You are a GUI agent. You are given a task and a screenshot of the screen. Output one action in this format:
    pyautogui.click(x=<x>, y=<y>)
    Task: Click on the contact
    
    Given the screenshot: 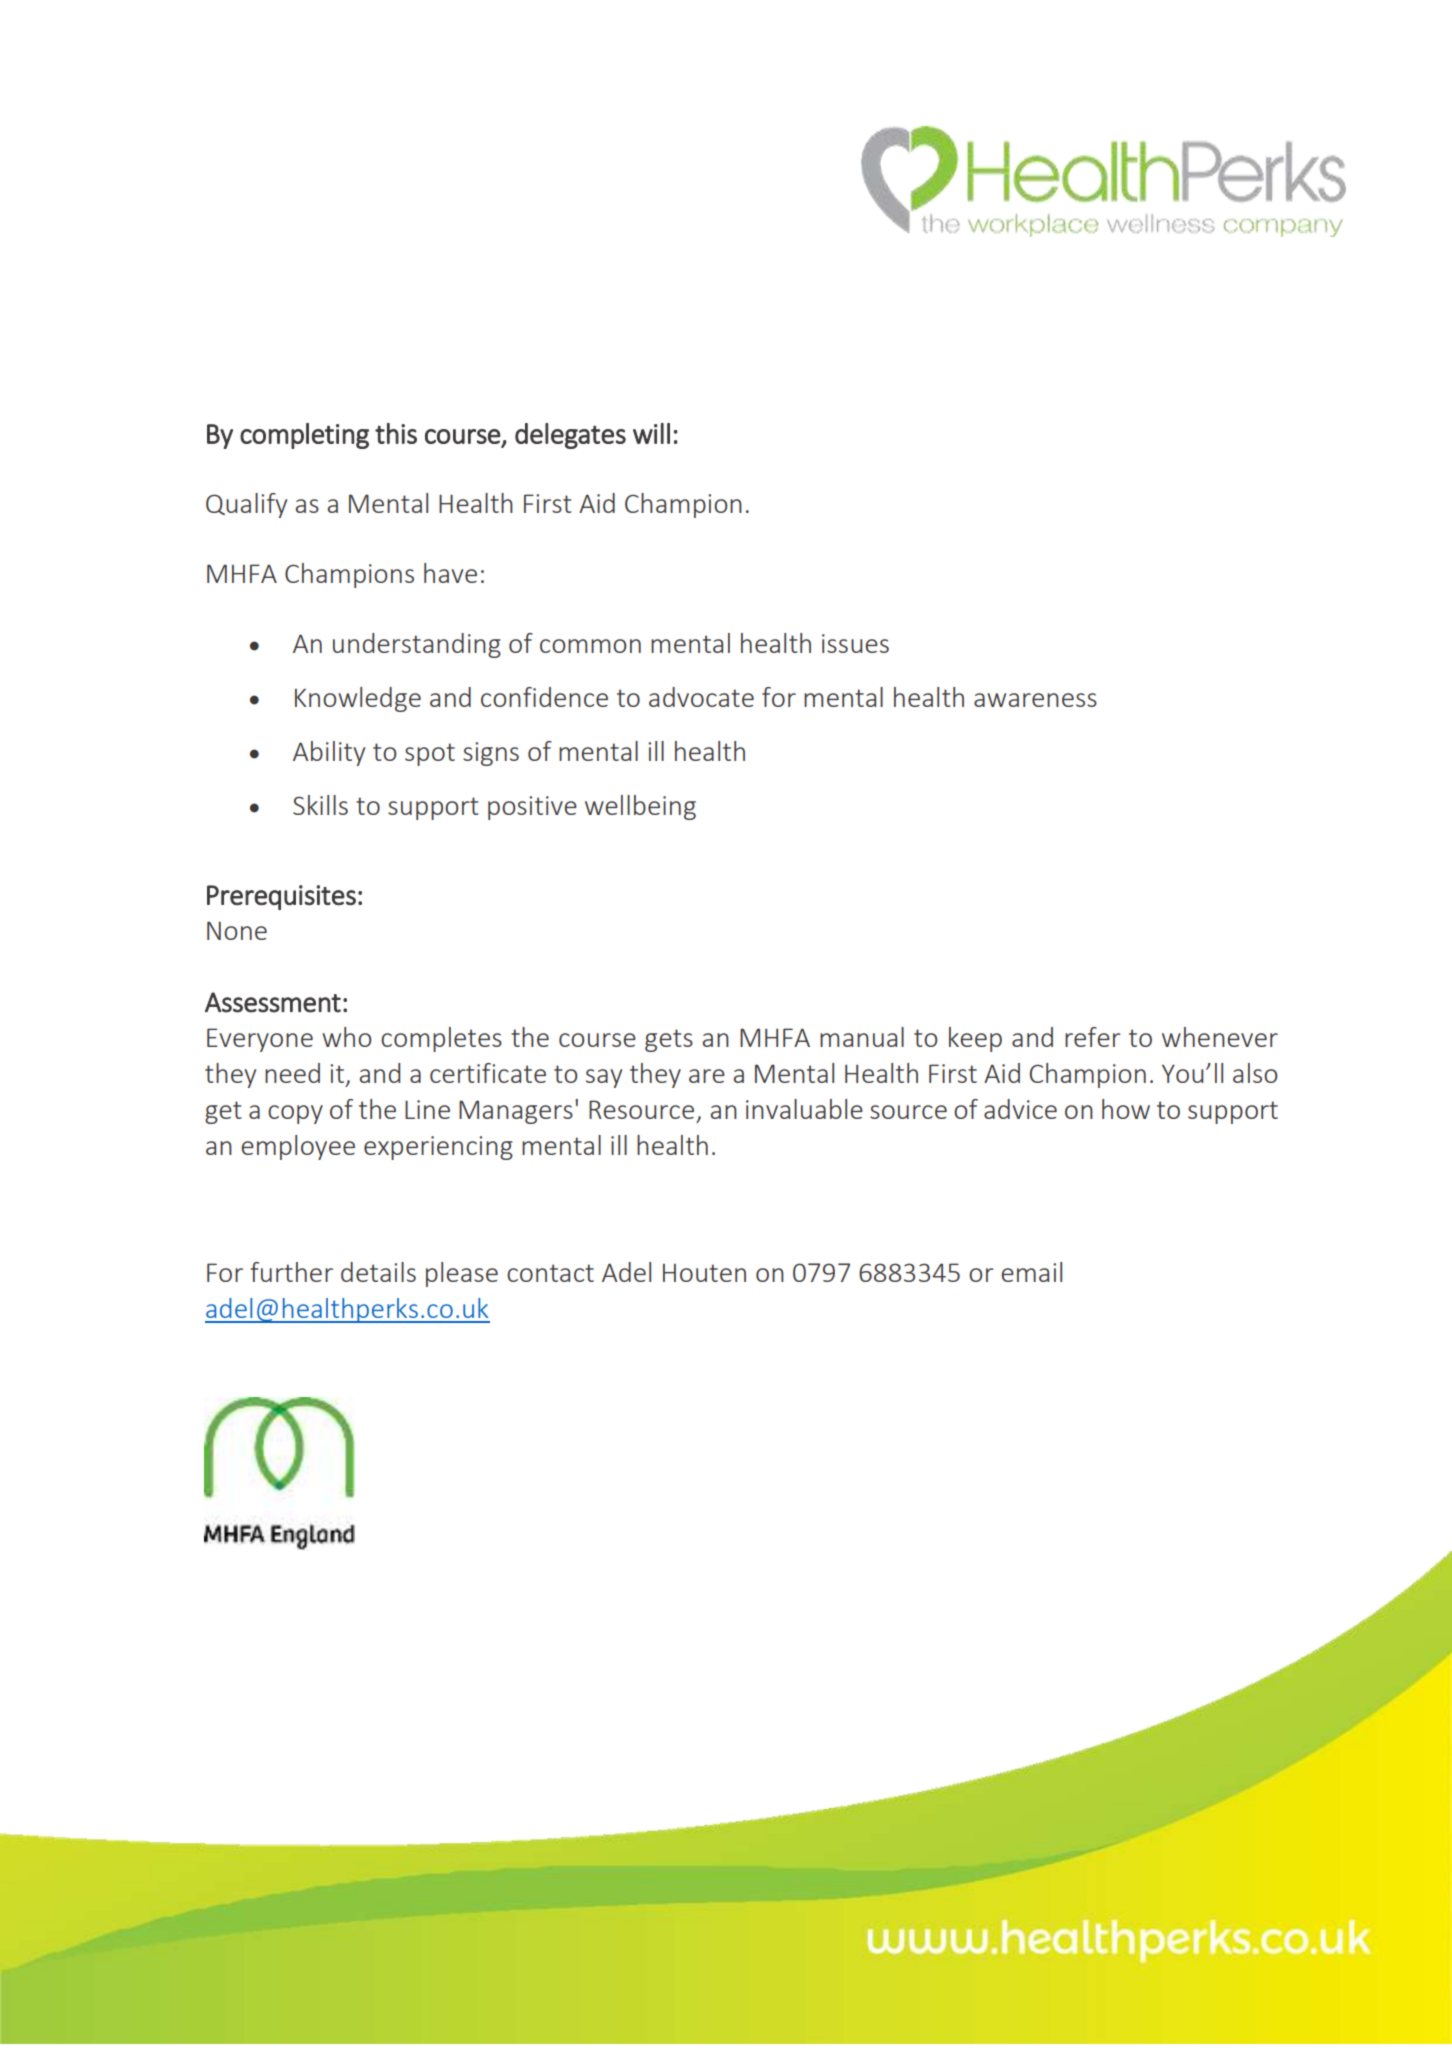 What is the action you would take?
    pyautogui.click(x=550, y=1273)
